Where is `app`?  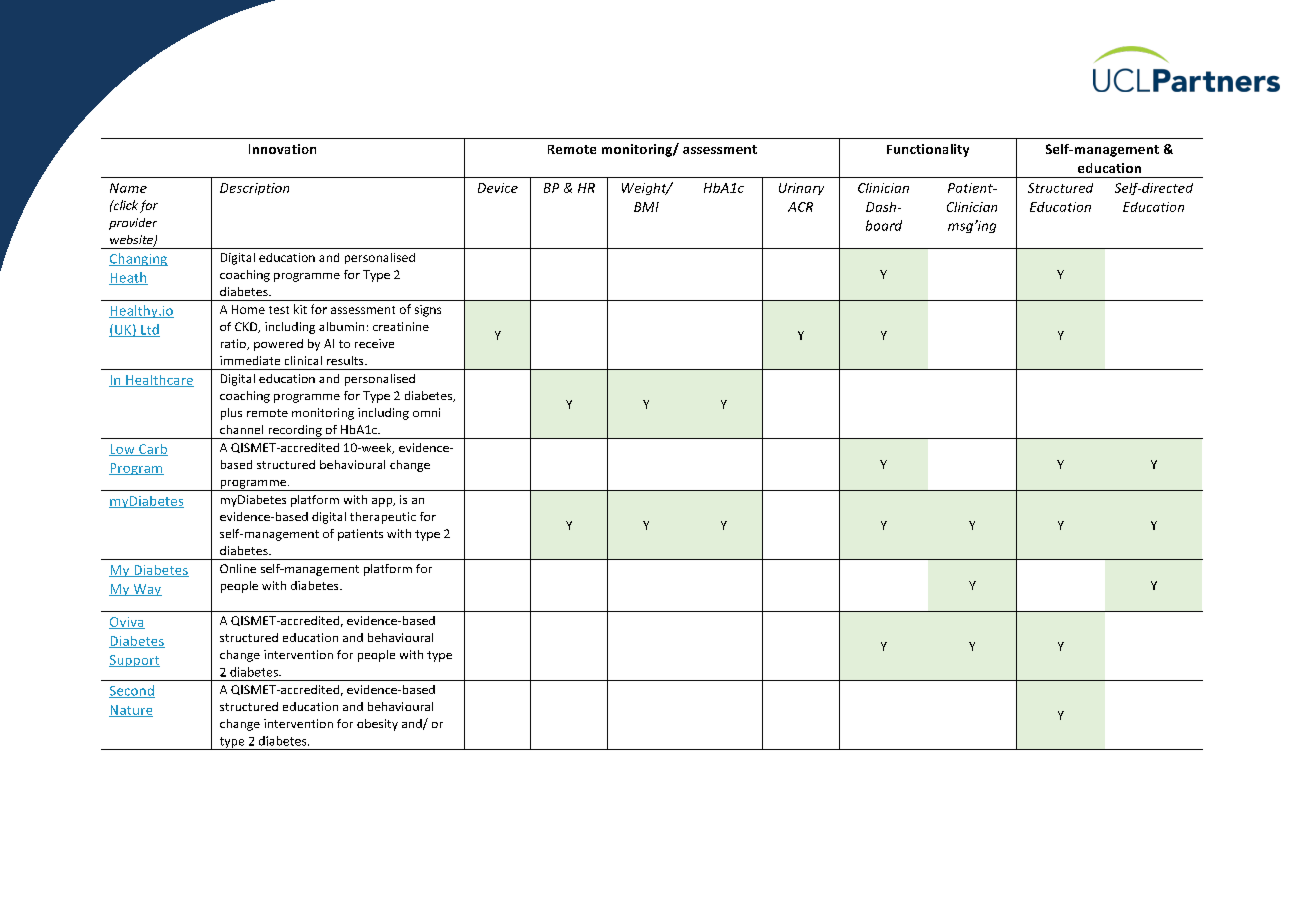
app is located at coordinates (383, 502).
